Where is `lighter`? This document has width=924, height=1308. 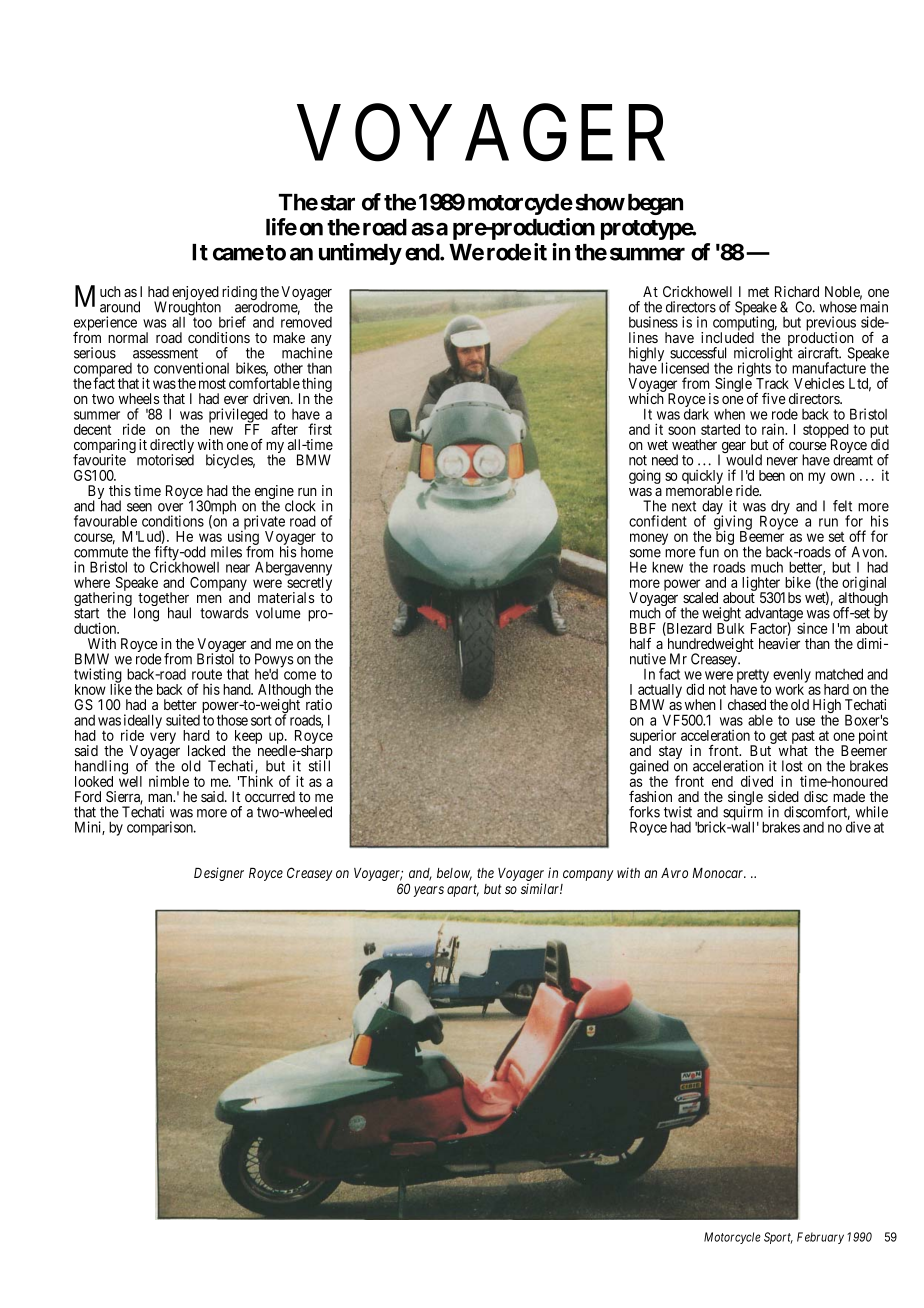
lighter is located at coordinates (762, 585).
